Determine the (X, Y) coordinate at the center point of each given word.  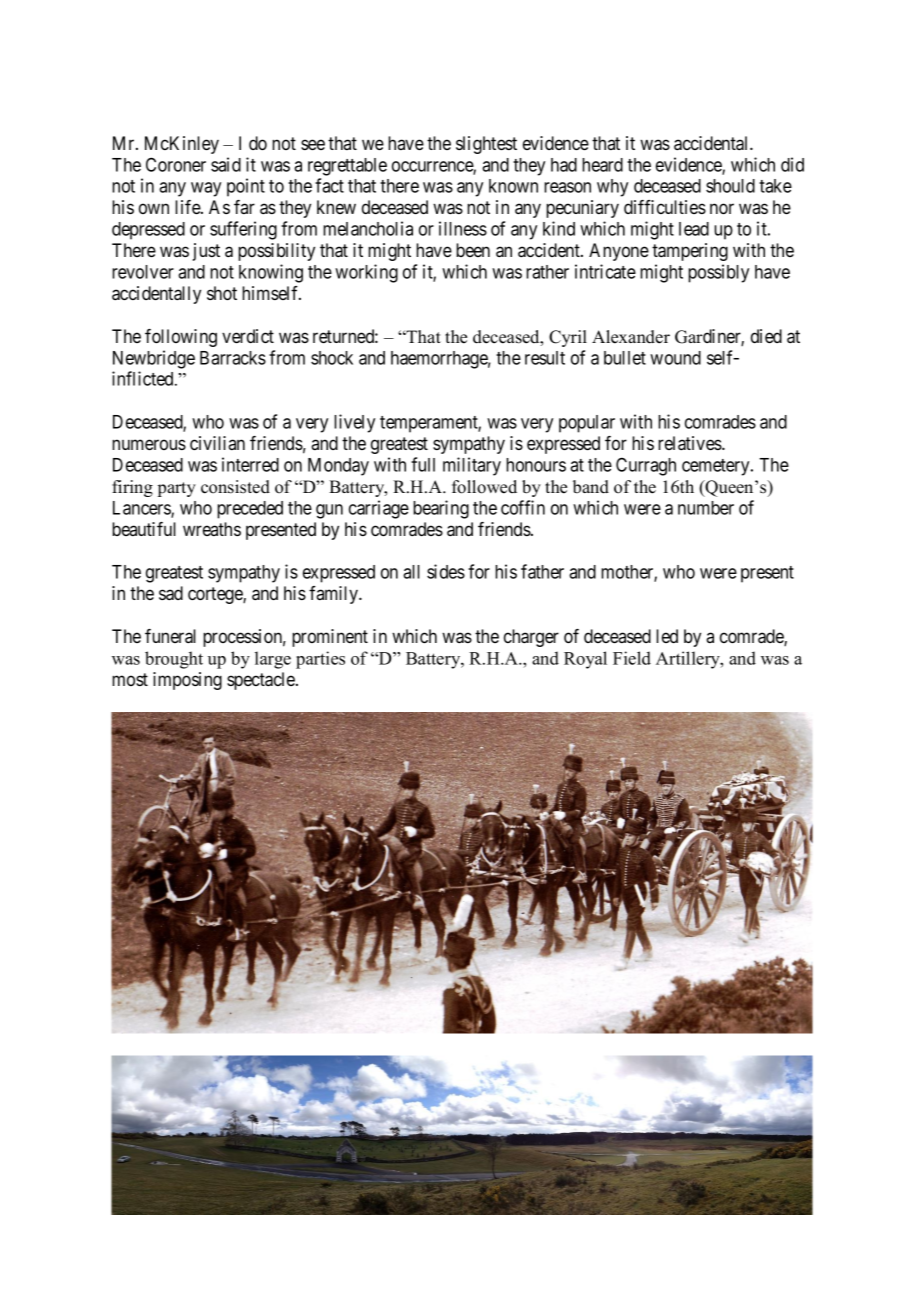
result (545, 358)
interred (250, 464)
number (706, 508)
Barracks (233, 358)
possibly (718, 273)
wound (675, 358)
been (473, 250)
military (472, 466)
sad (171, 593)
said (226, 164)
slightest (486, 145)
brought (174, 660)
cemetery (717, 467)
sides (446, 571)
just (206, 252)
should (730, 186)
